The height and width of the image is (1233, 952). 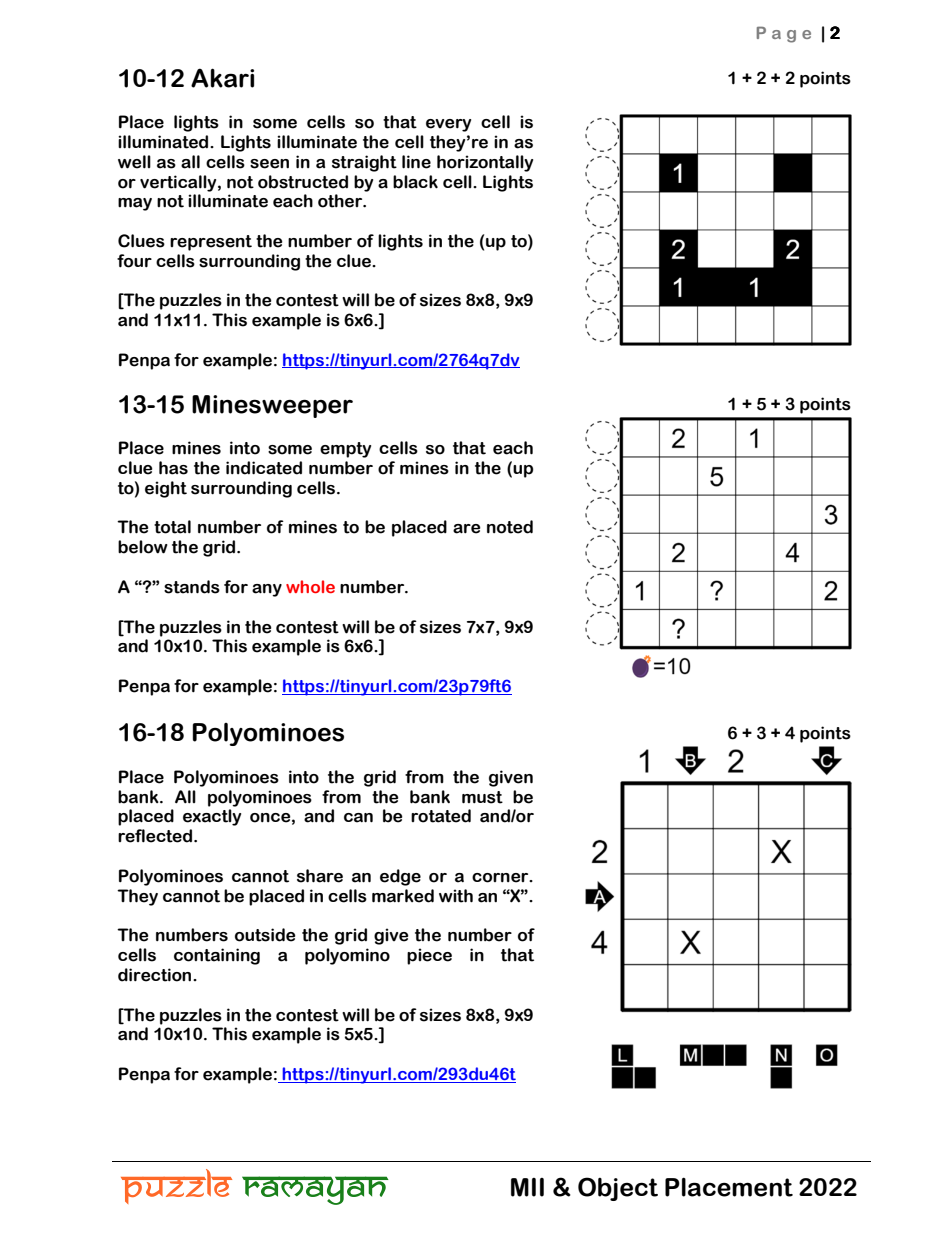 What do you see at coordinates (222, 78) in the image?
I see `Akari` at bounding box center [222, 78].
